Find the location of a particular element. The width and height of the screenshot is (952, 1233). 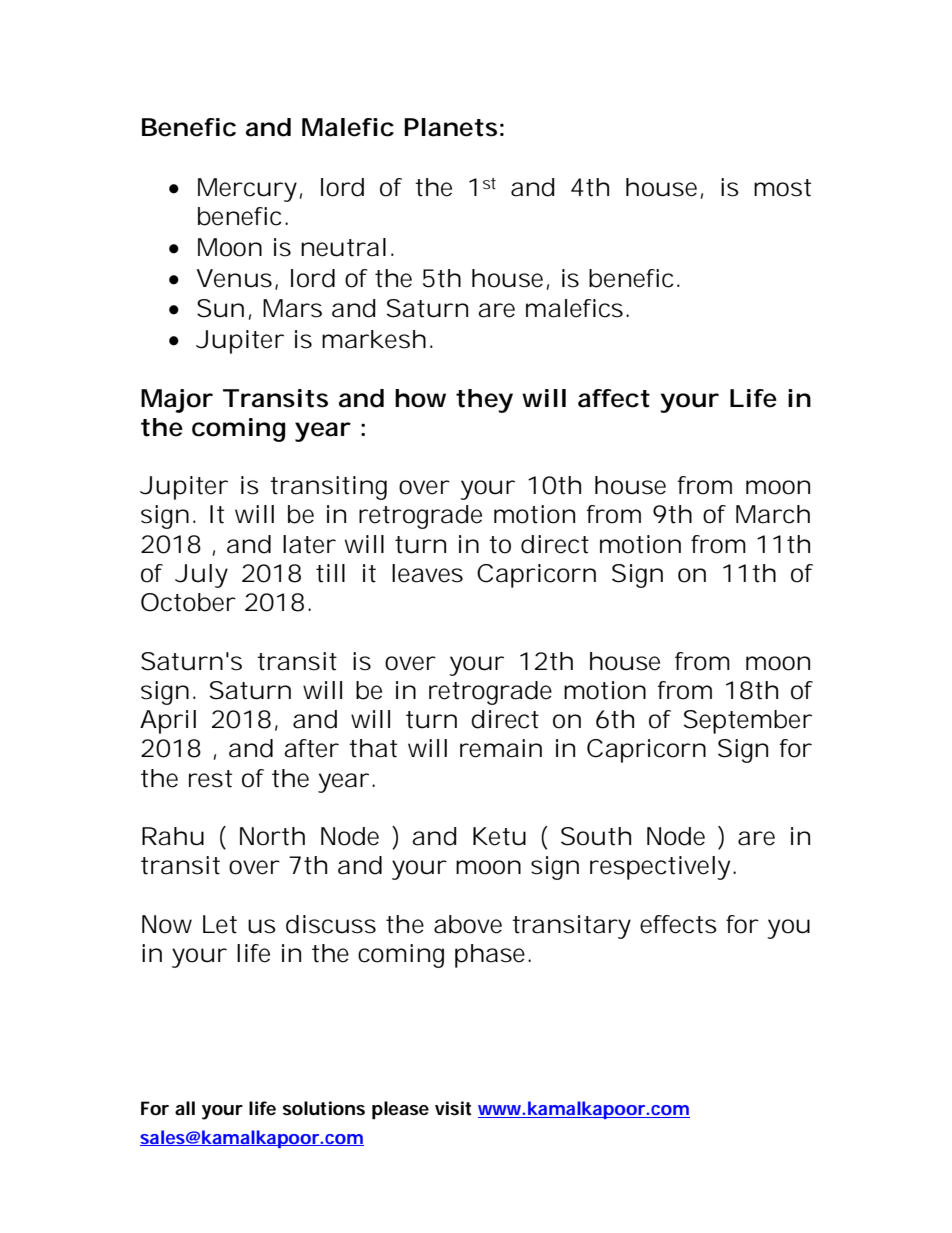

all is located at coordinates (185, 1108).
